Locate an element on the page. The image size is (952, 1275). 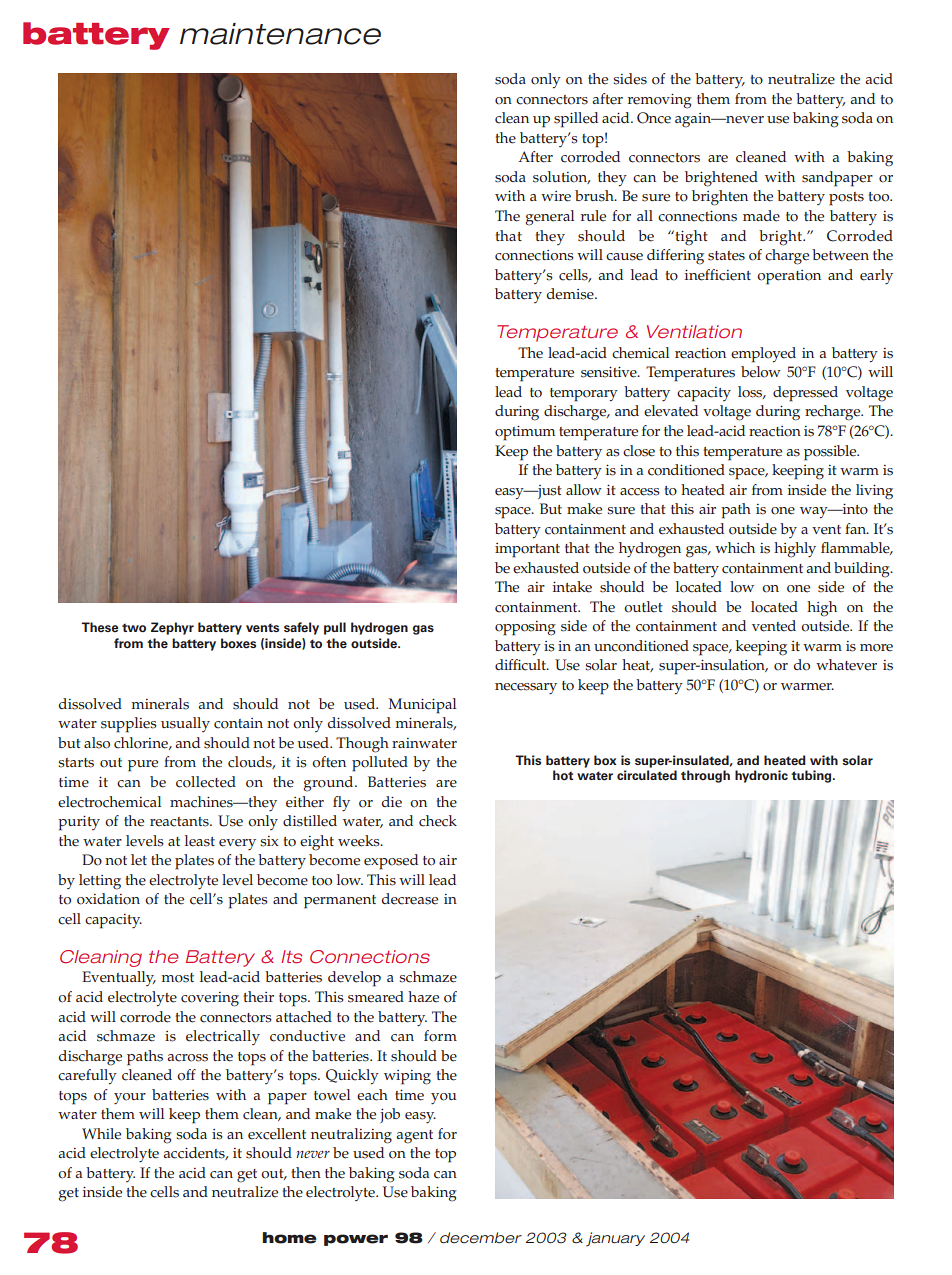
spilled is located at coordinates (576, 120).
